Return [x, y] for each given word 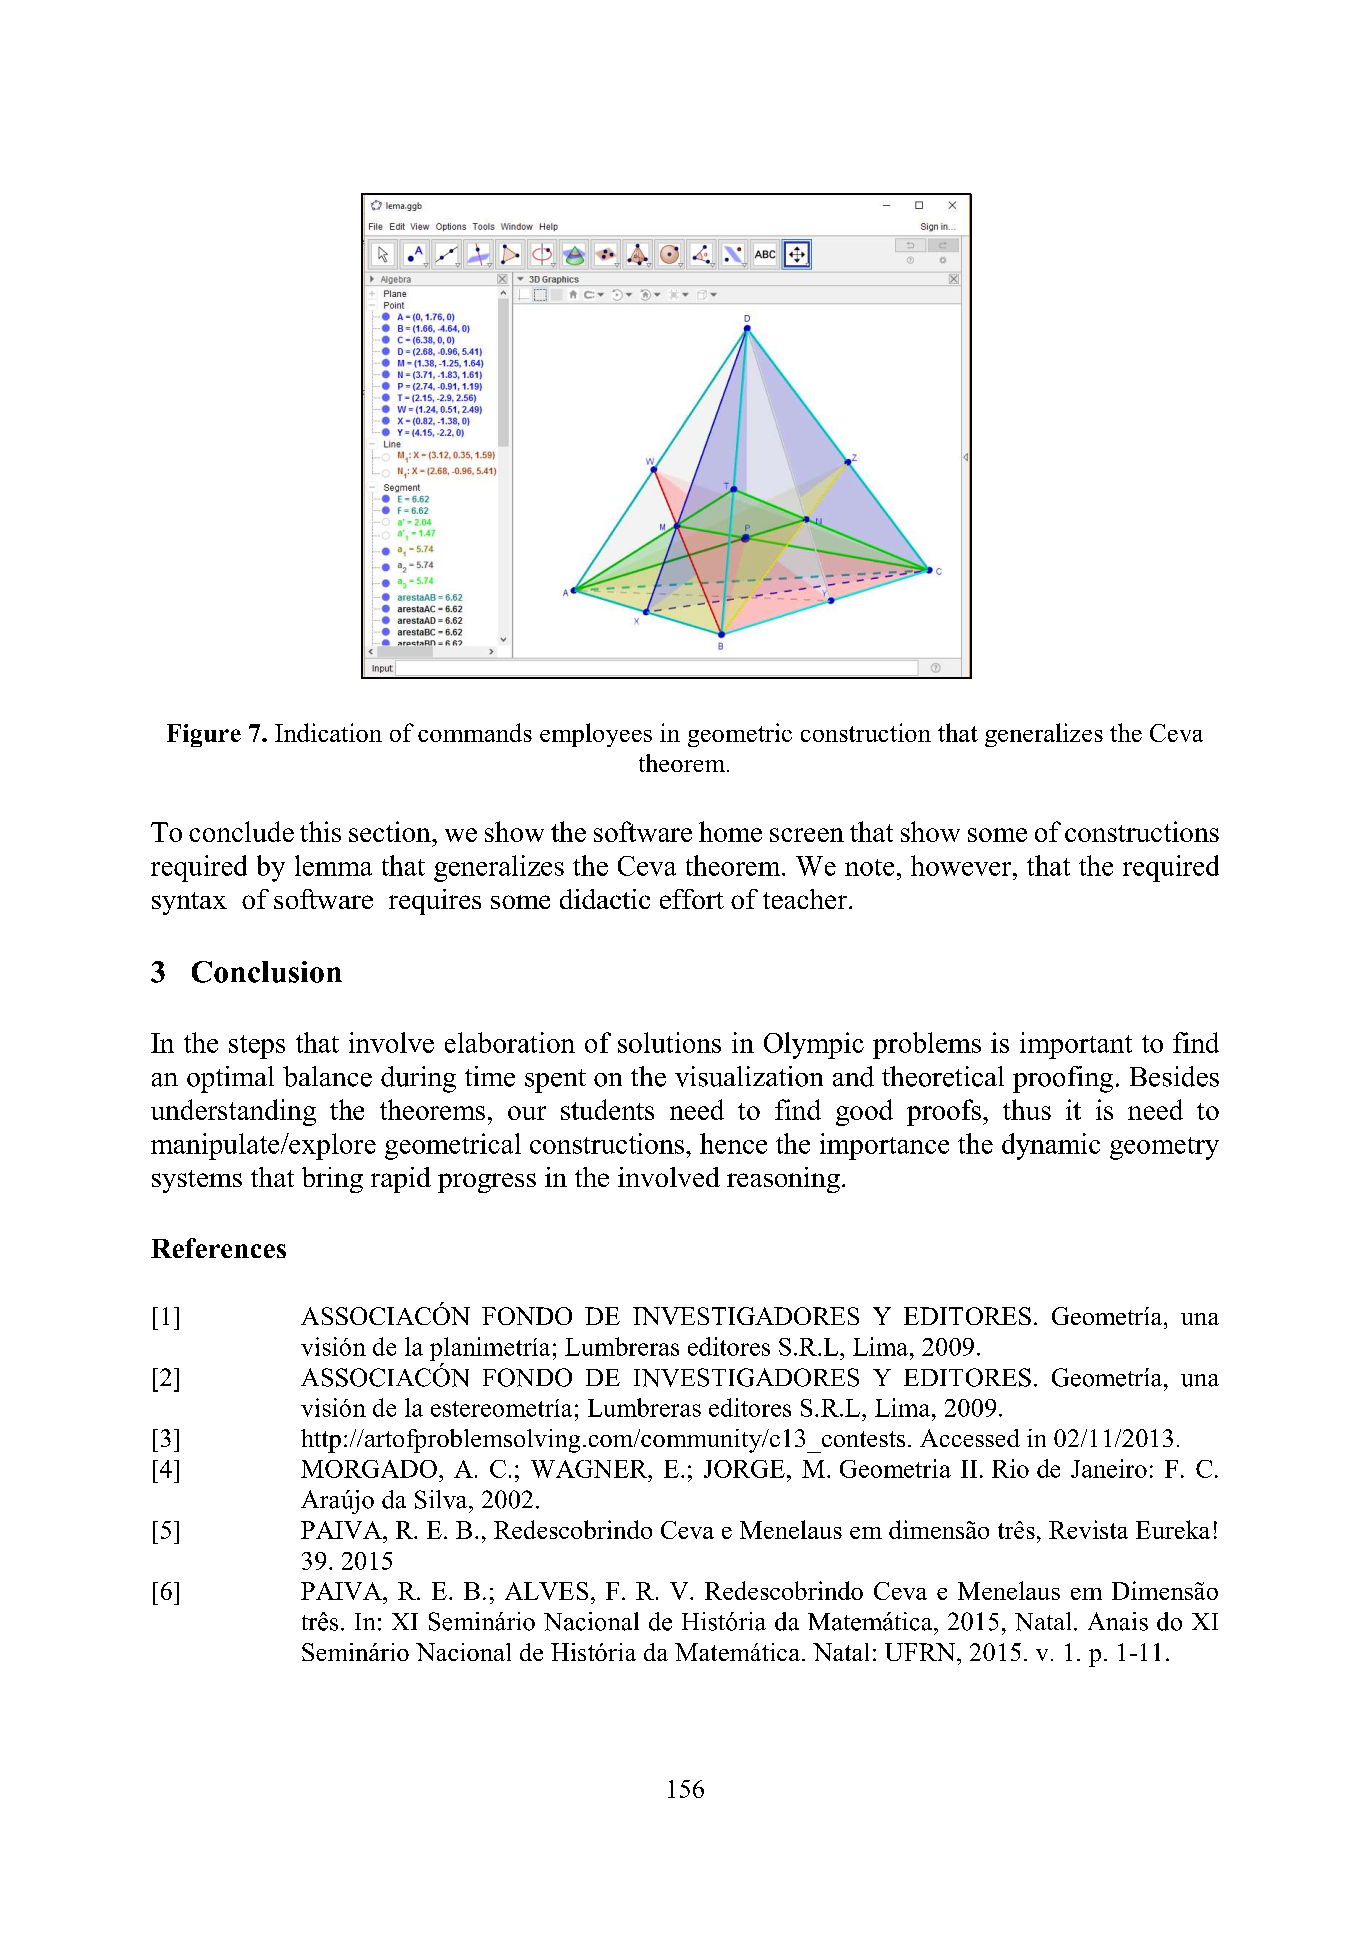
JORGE [744, 1469]
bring [332, 1180]
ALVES [546, 1591]
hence [733, 1143]
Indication [328, 732]
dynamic [1051, 1146]
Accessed [970, 1438]
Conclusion [267, 972]
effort [692, 899]
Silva [442, 1499]
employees [596, 735]
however [962, 865]
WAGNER [590, 1469]
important [1076, 1045]
